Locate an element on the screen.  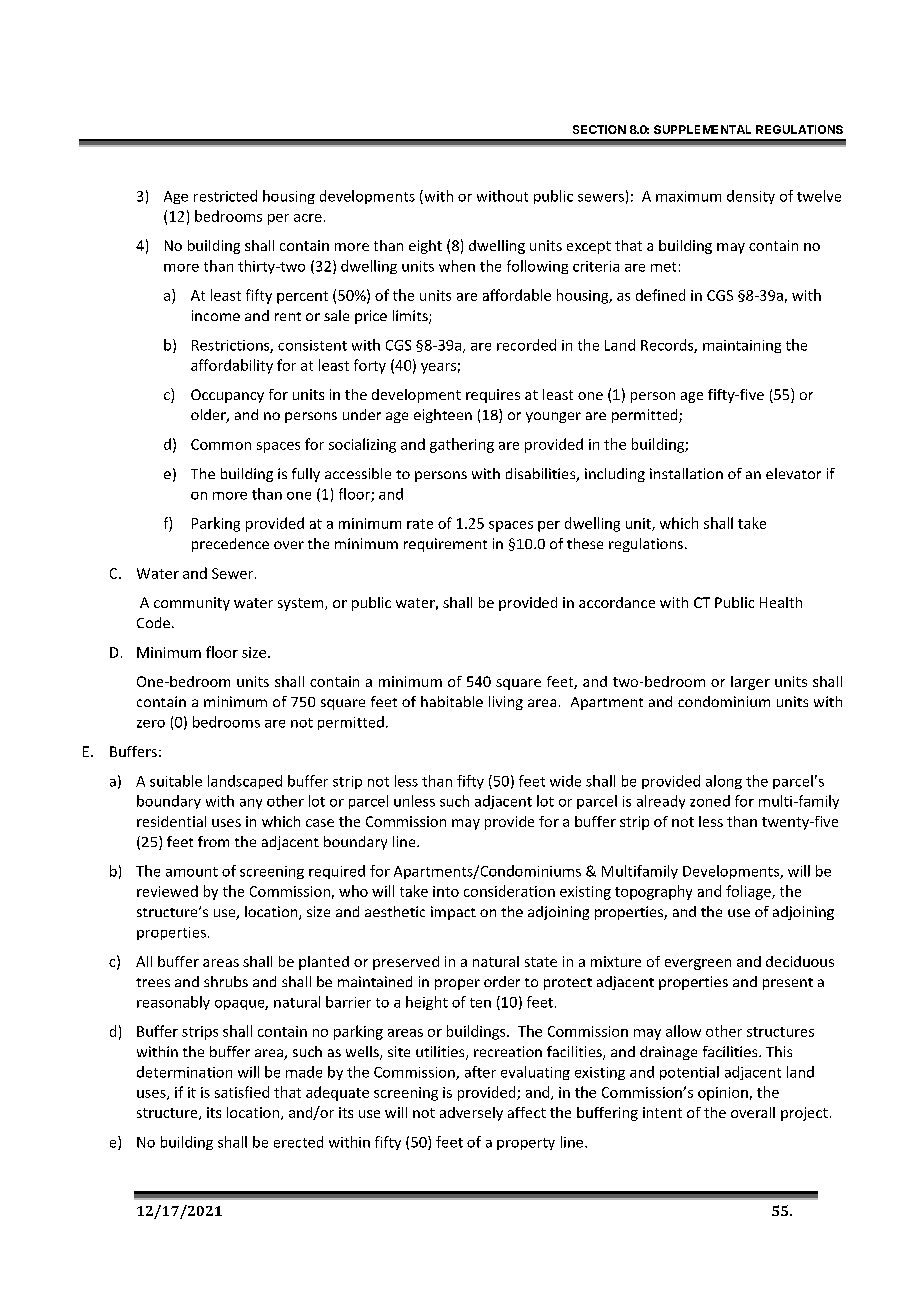
Health is located at coordinates (781, 602).
